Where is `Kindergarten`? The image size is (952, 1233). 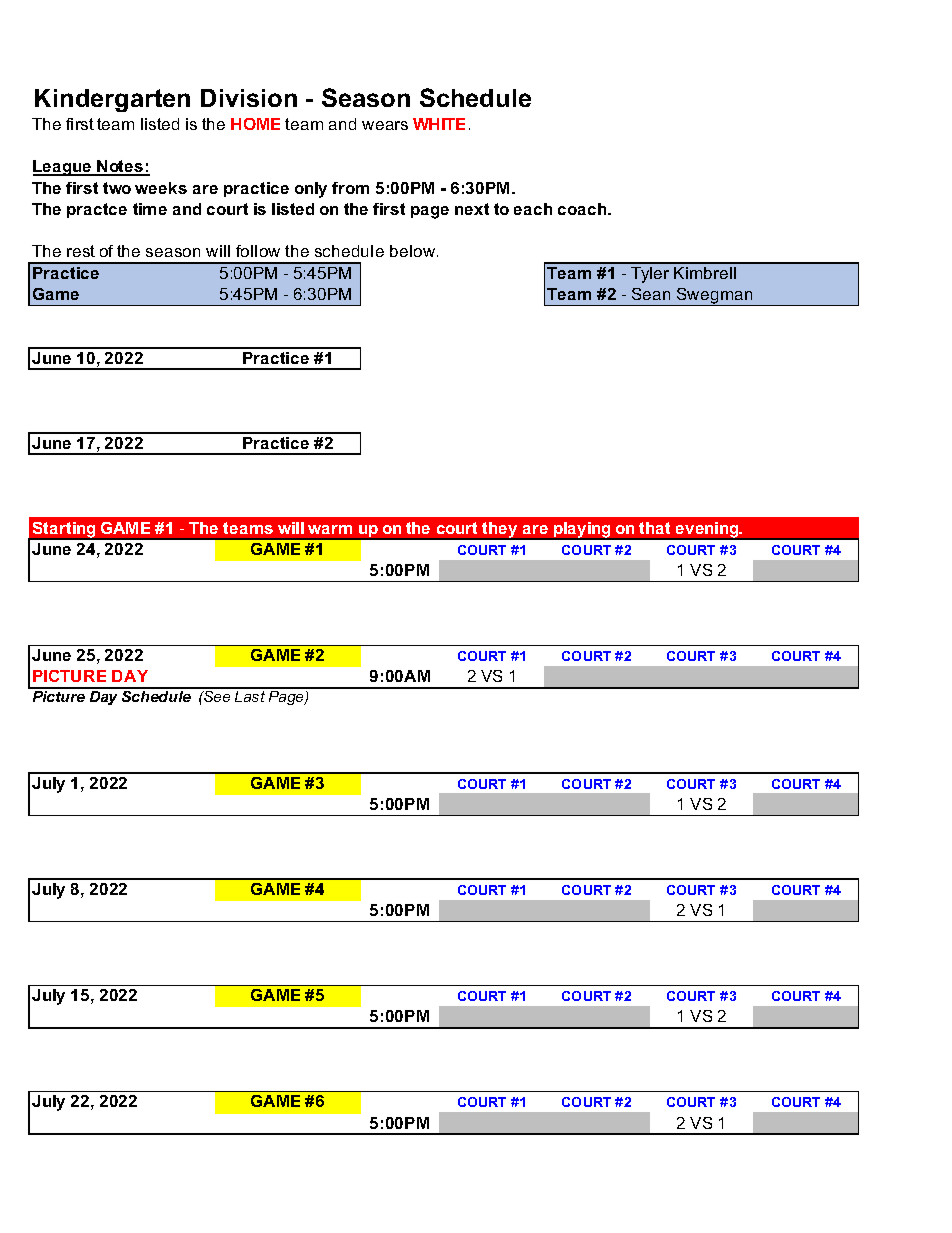
Kindergarten is located at coordinates (112, 100).
